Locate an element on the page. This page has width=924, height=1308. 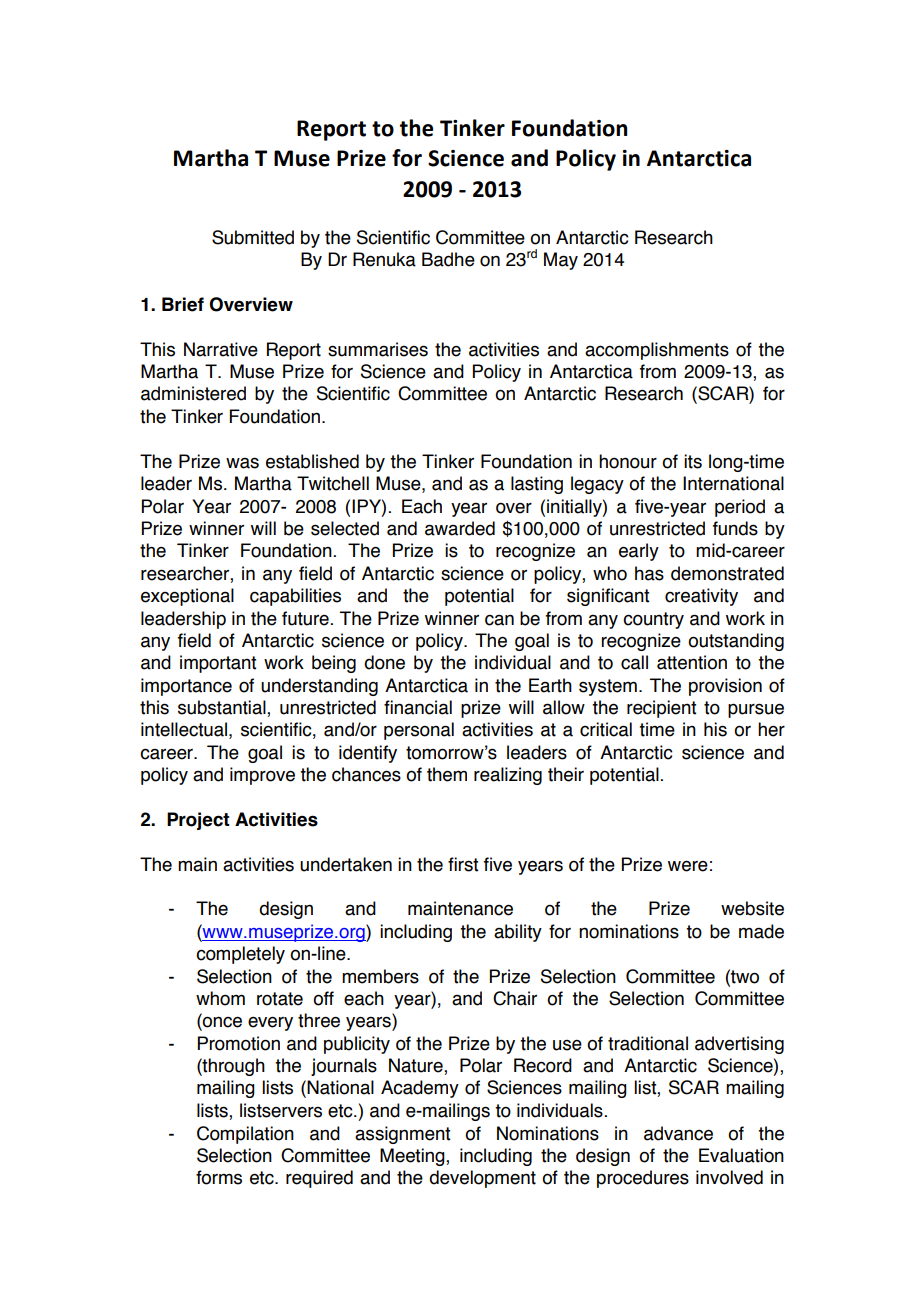
Submitted is located at coordinates (253, 237).
